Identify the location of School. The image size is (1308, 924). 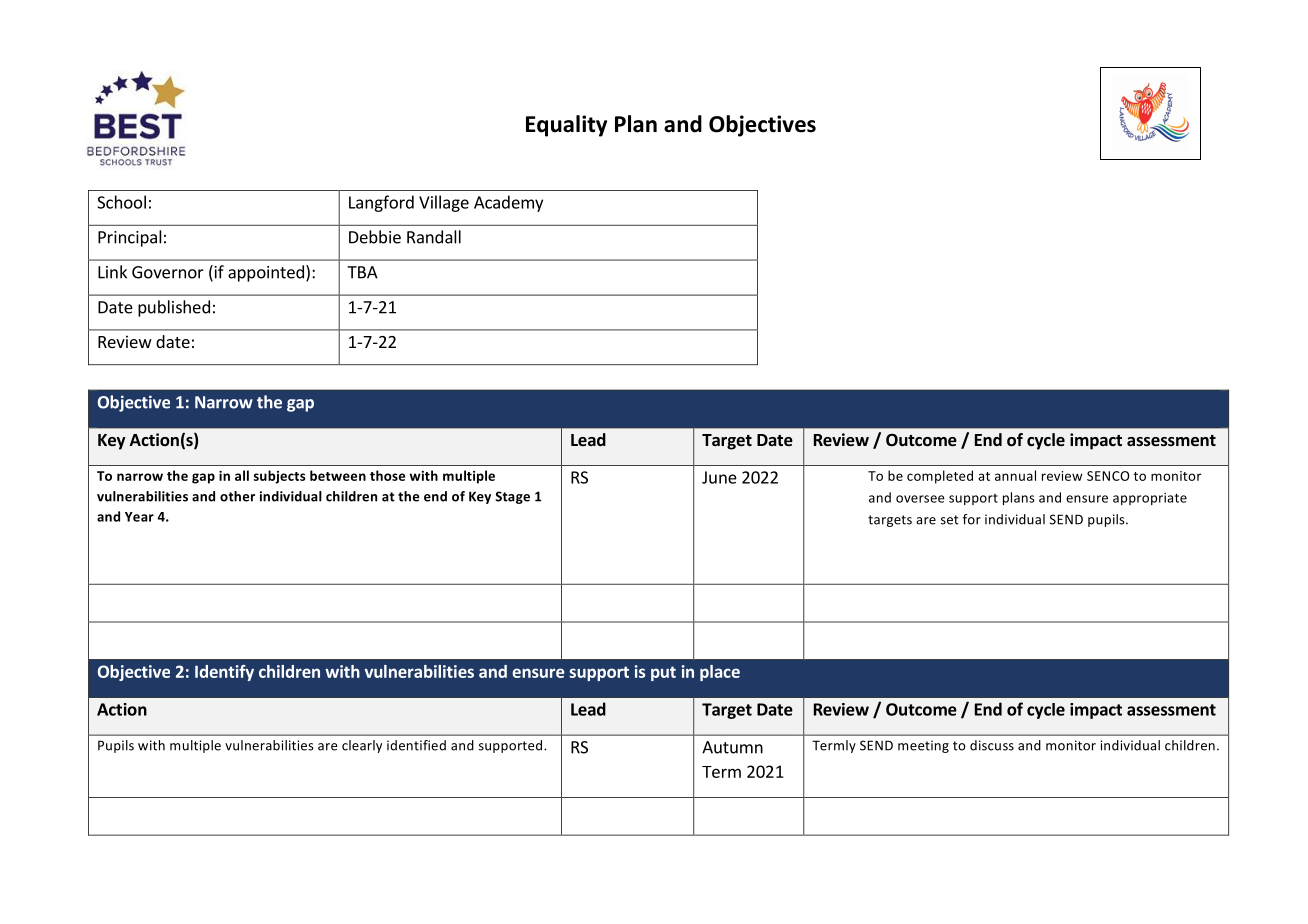
(121, 202).
